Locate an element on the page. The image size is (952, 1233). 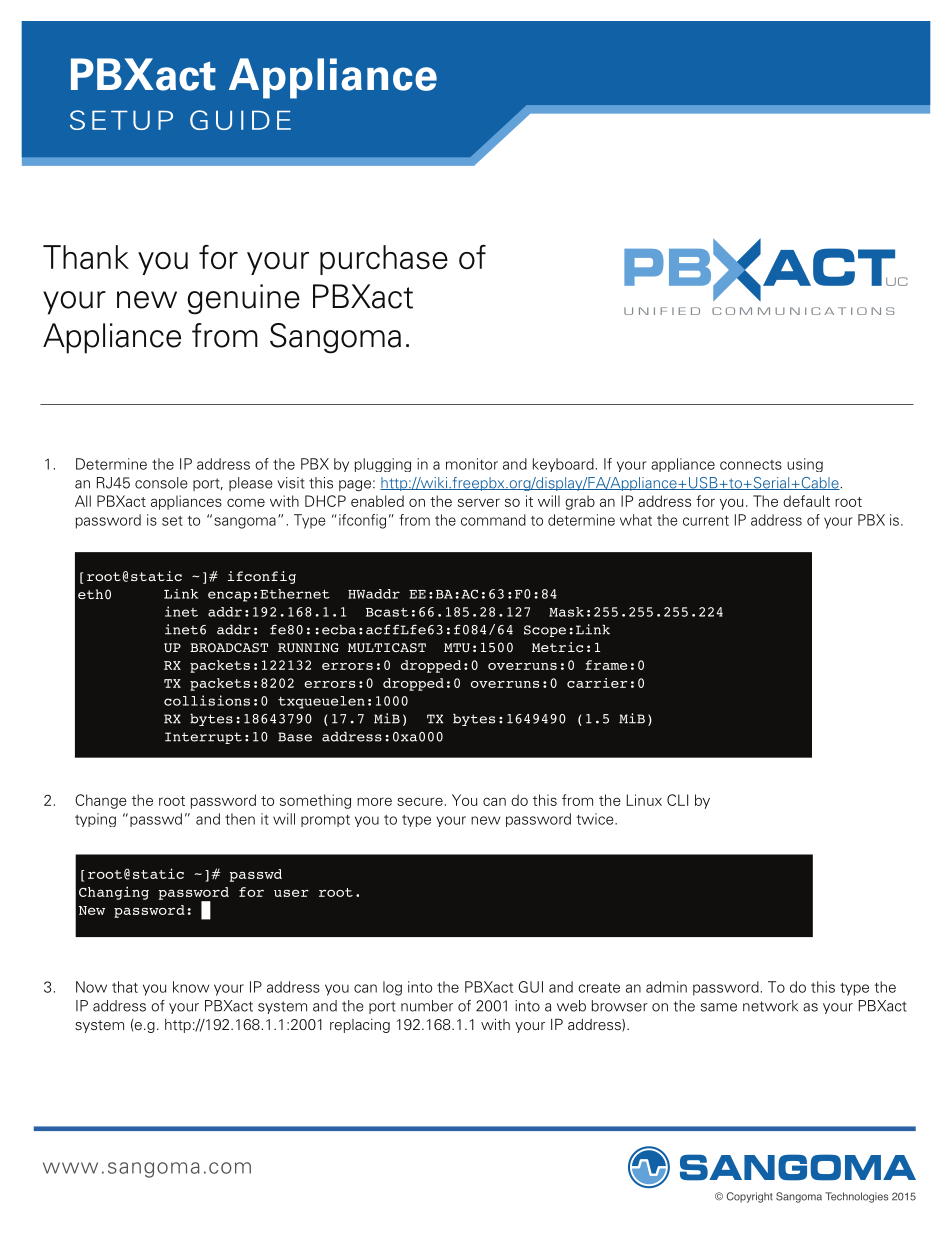
know is located at coordinates (191, 987).
